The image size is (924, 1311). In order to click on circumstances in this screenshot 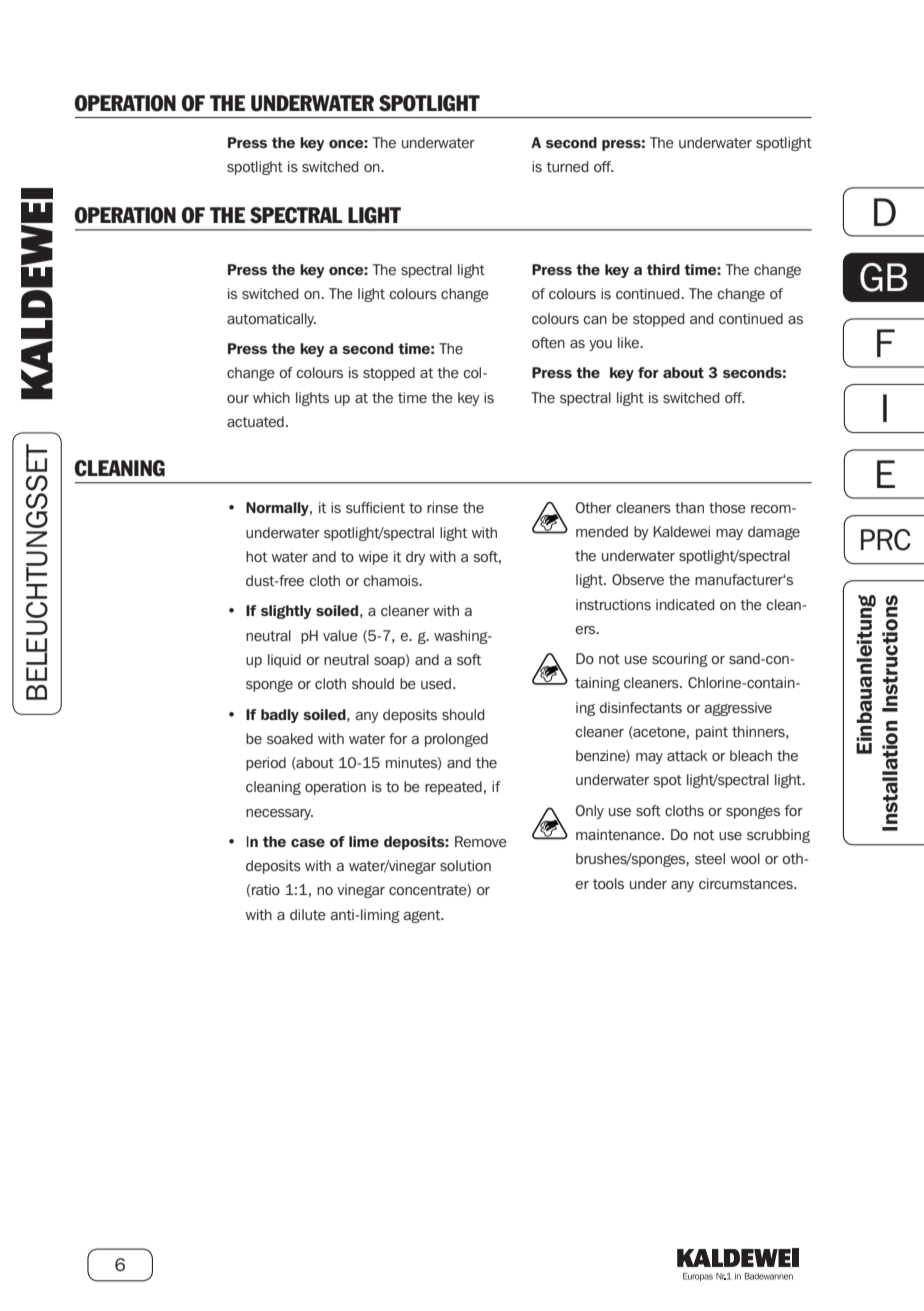, I will do `click(747, 883)`.
